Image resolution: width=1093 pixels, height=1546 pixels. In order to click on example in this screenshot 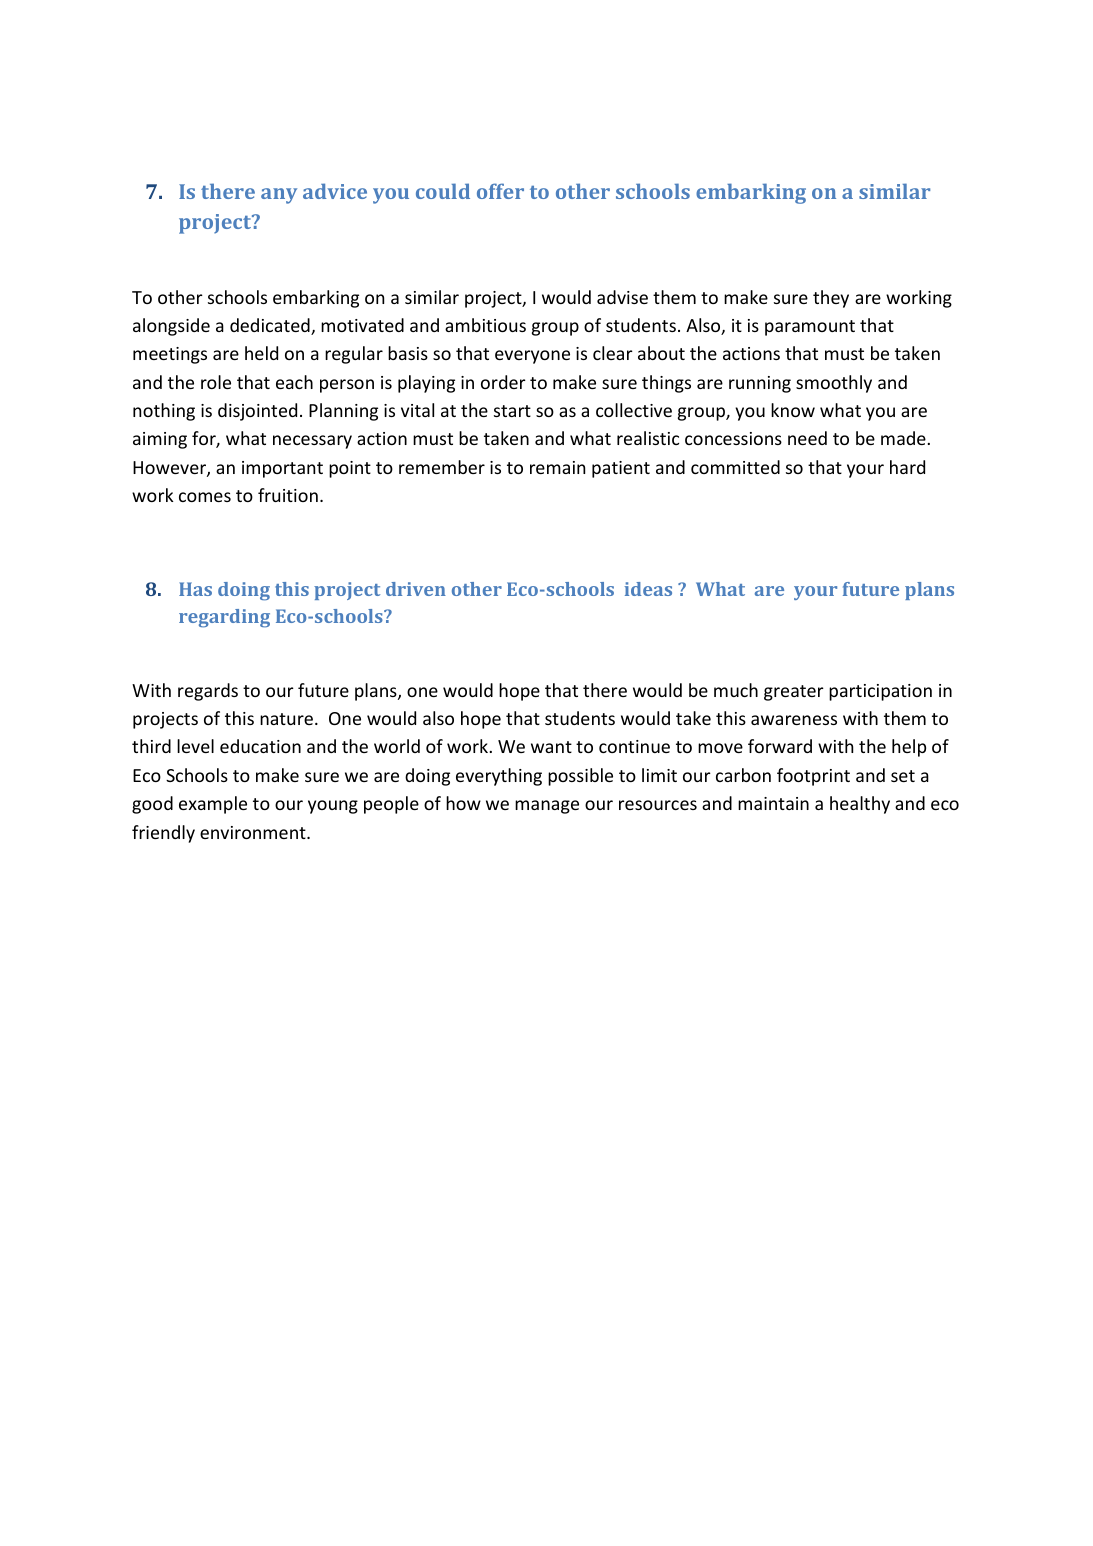, I will do `click(213, 805)`.
